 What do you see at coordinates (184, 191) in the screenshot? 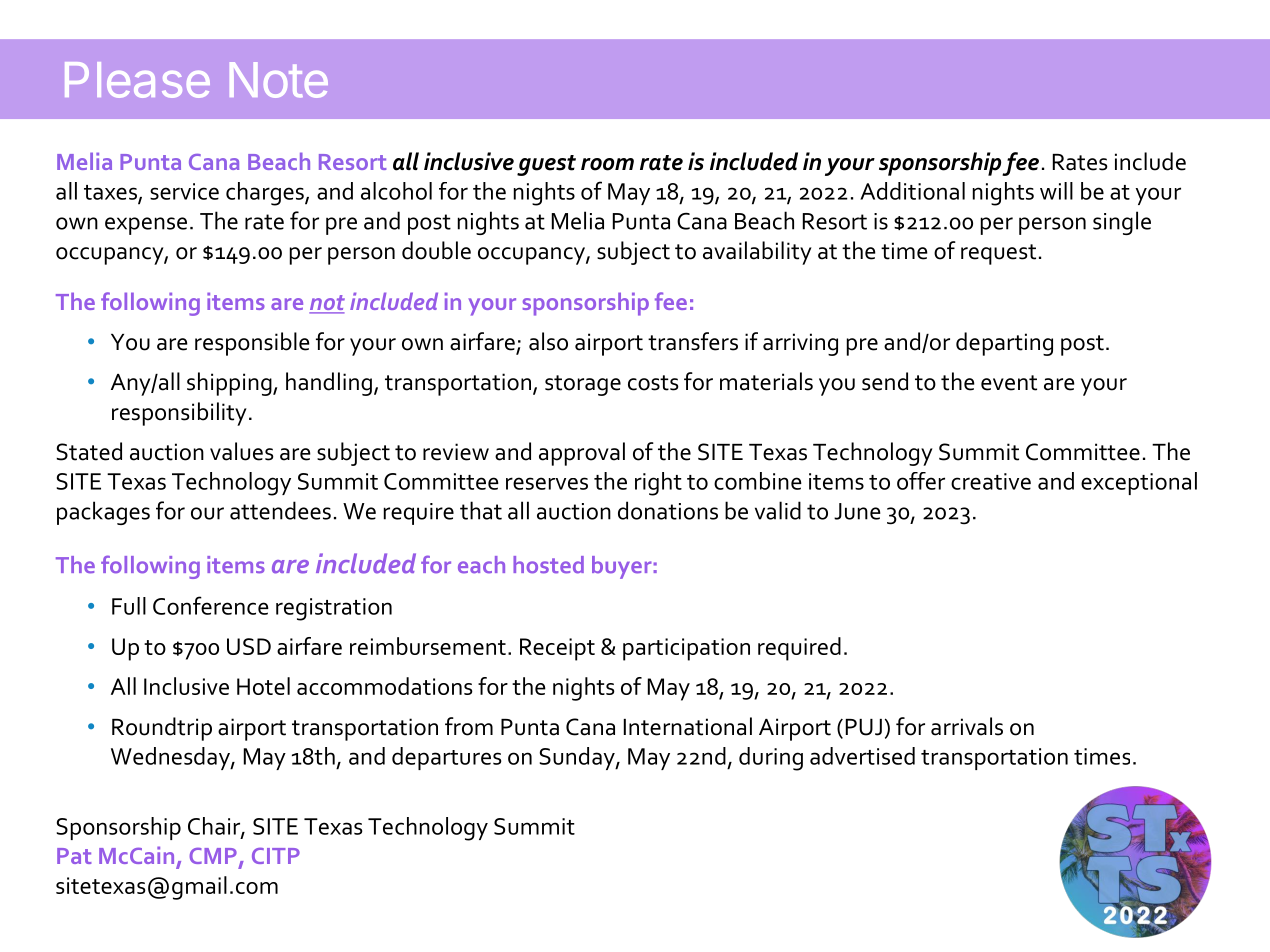
I see `service` at bounding box center [184, 191].
